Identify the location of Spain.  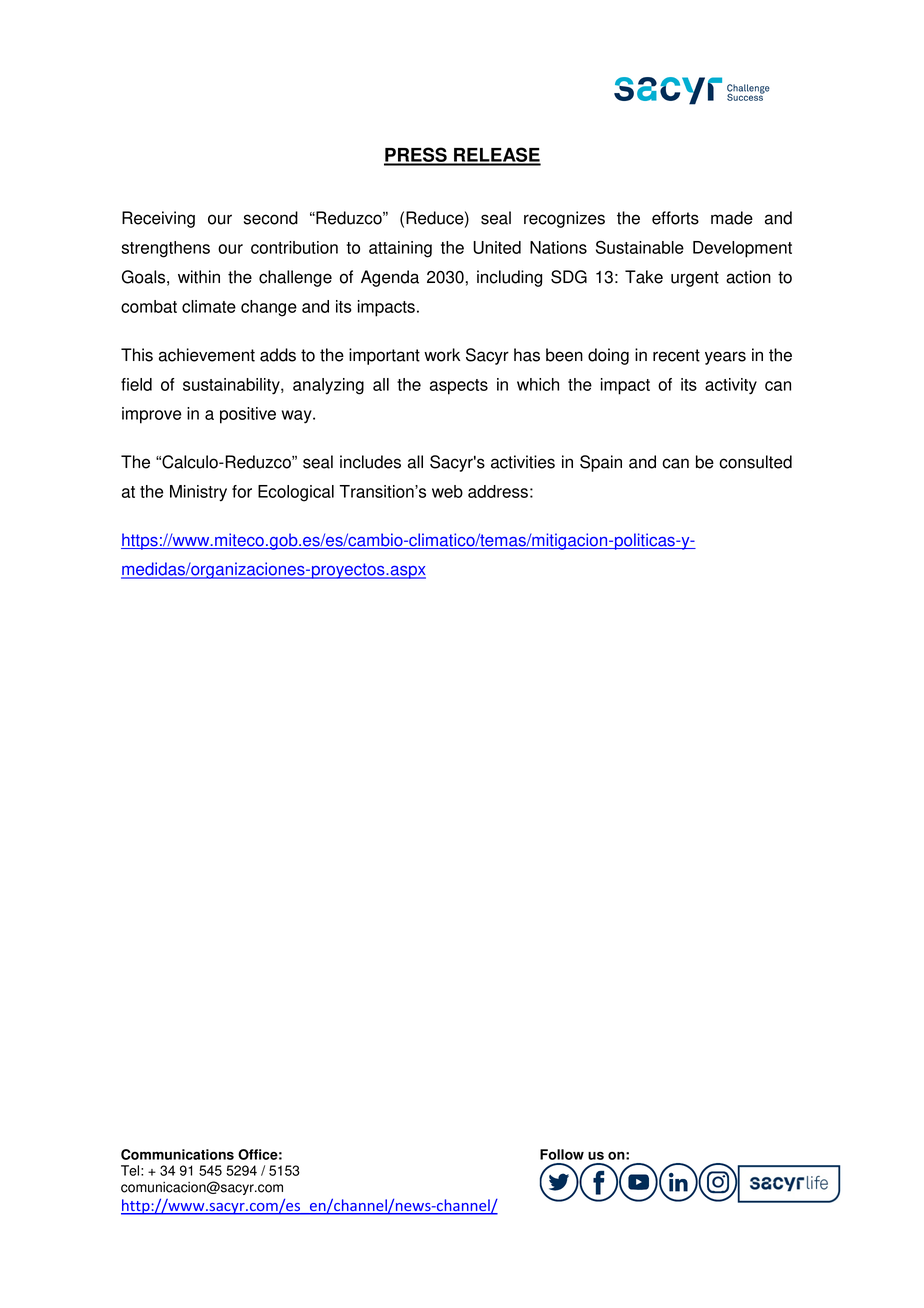
(601, 463).
